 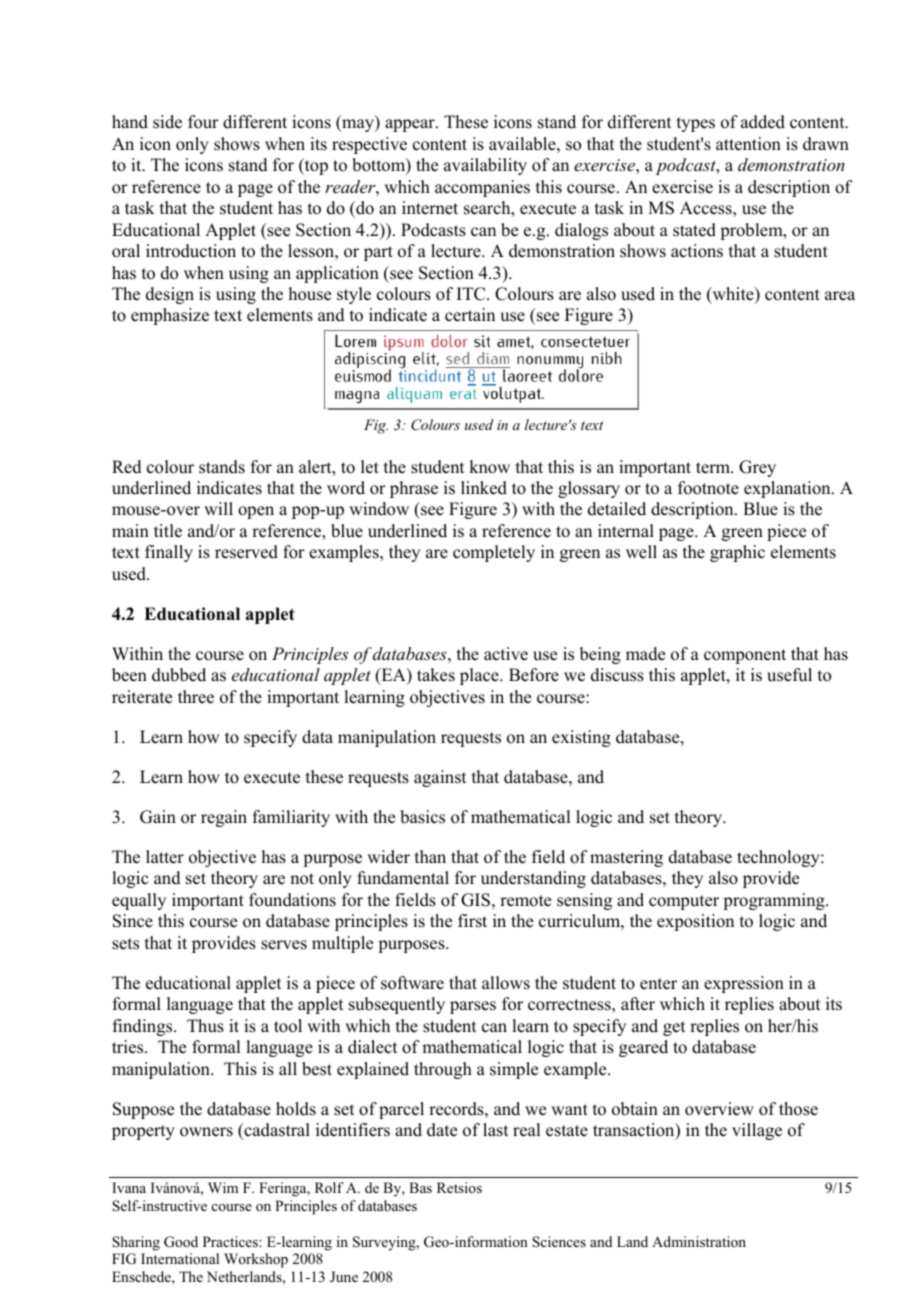 I want to click on GIS, so click(x=475, y=900).
